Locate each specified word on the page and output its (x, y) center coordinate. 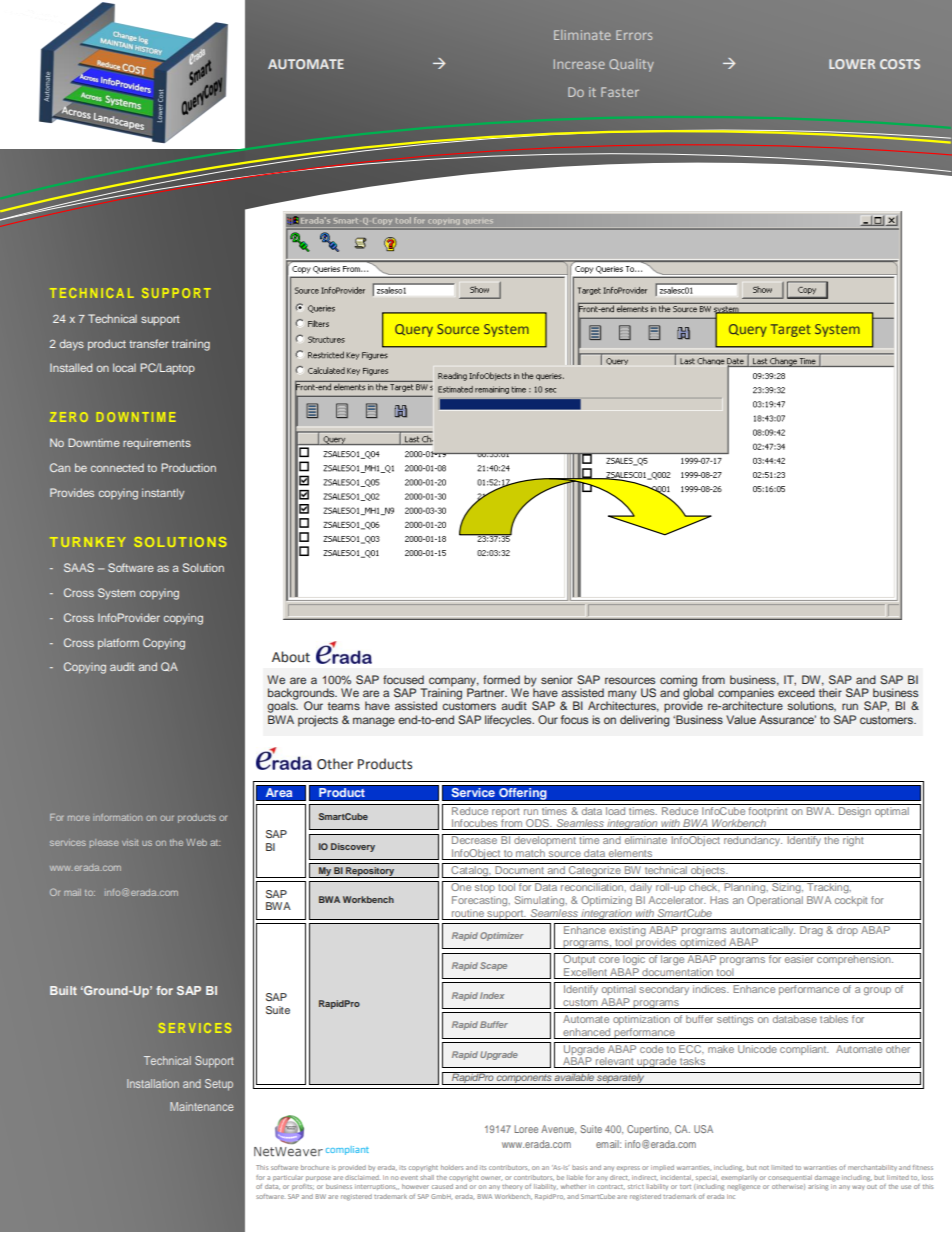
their (830, 692)
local (124, 367)
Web (196, 842)
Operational (775, 899)
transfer (149, 343)
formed (501, 679)
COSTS (900, 64)
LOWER (852, 64)
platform (118, 644)
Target (791, 330)
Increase (579, 64)
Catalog (470, 872)
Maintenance (201, 1106)
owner (491, 1178)
